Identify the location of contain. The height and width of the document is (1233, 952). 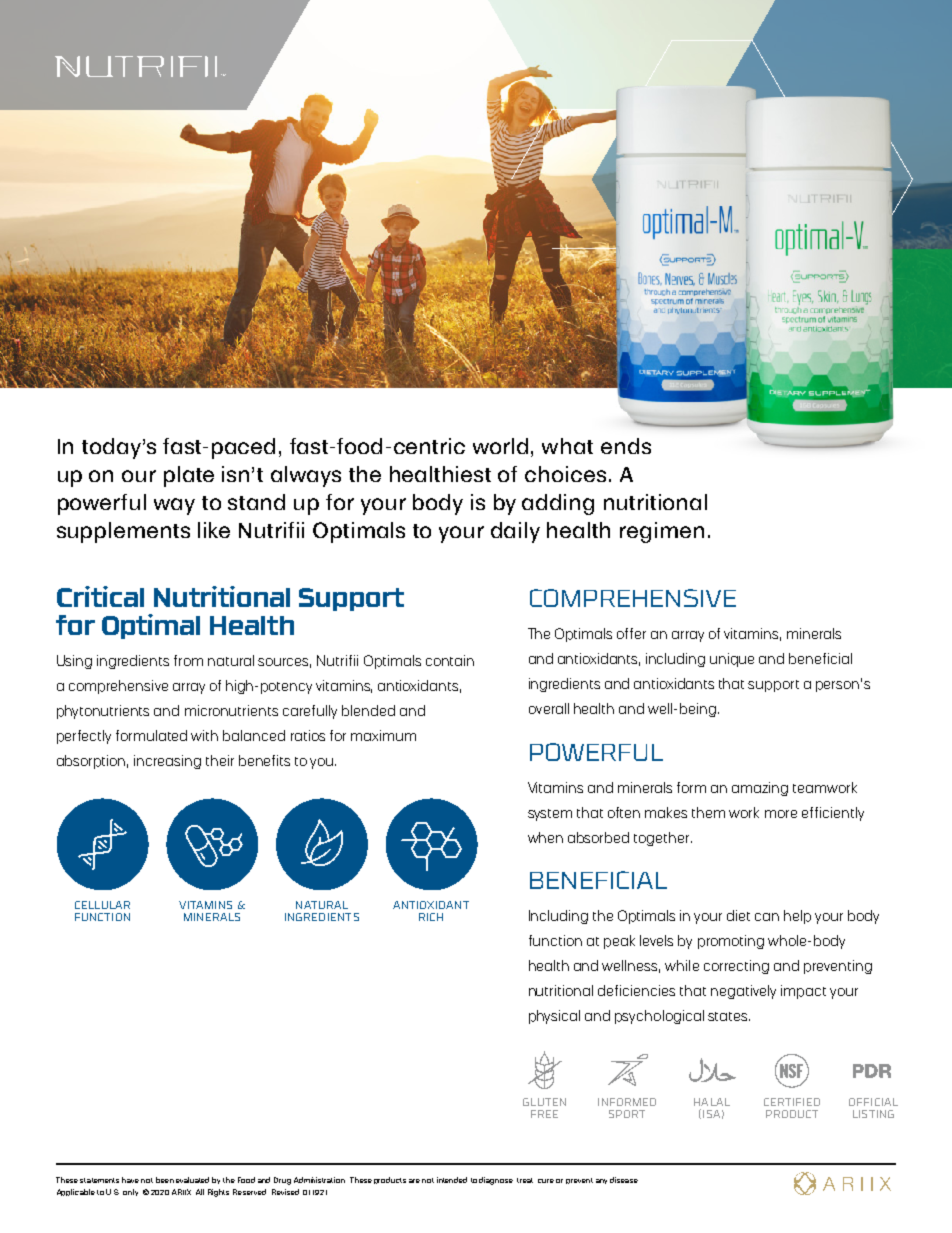
(450, 660).
